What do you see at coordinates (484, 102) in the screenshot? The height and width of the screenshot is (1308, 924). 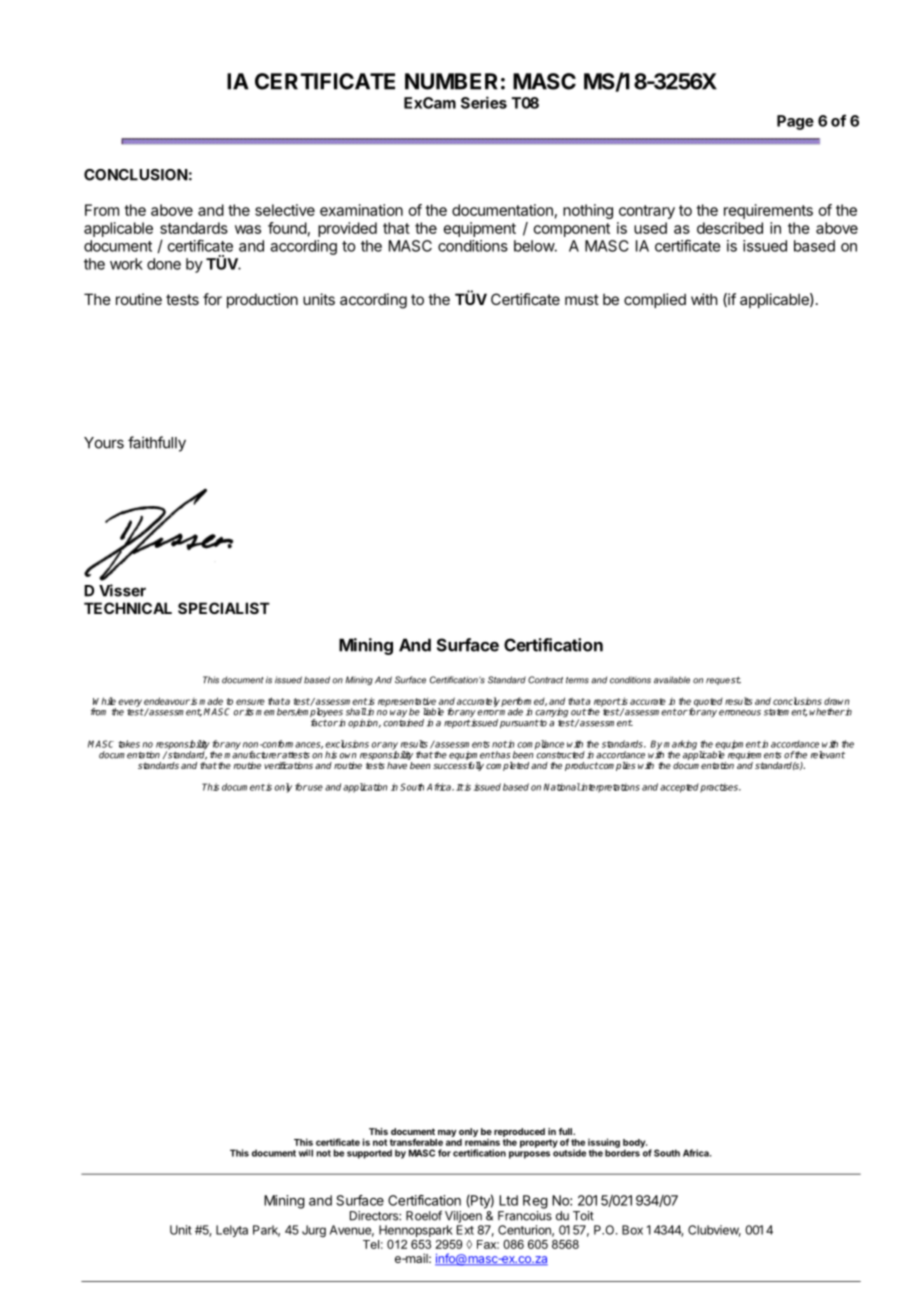 I see `Series` at bounding box center [484, 102].
